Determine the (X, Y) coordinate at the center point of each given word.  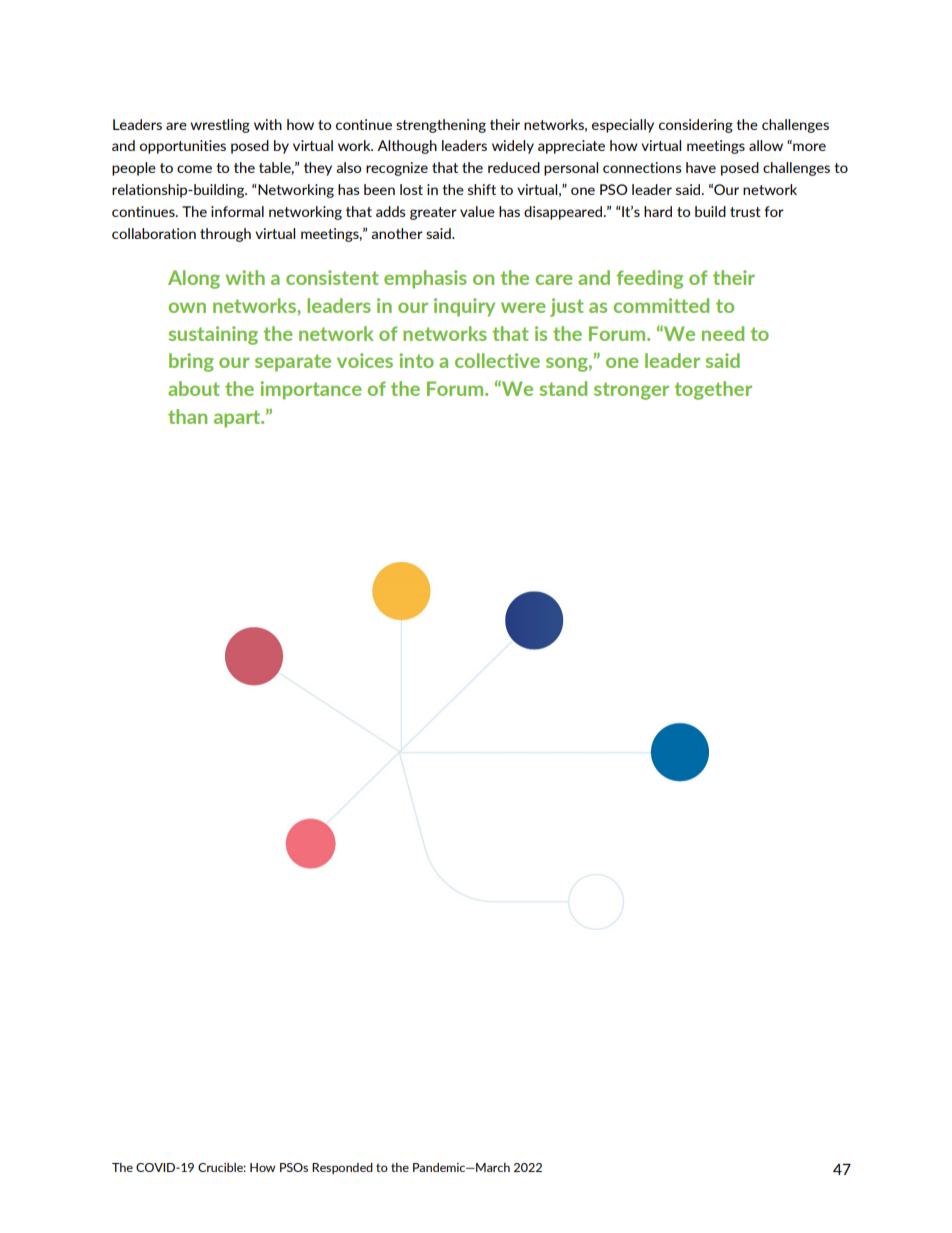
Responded (342, 1168)
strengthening (441, 126)
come (194, 169)
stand (563, 388)
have (701, 167)
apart (238, 419)
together (713, 390)
